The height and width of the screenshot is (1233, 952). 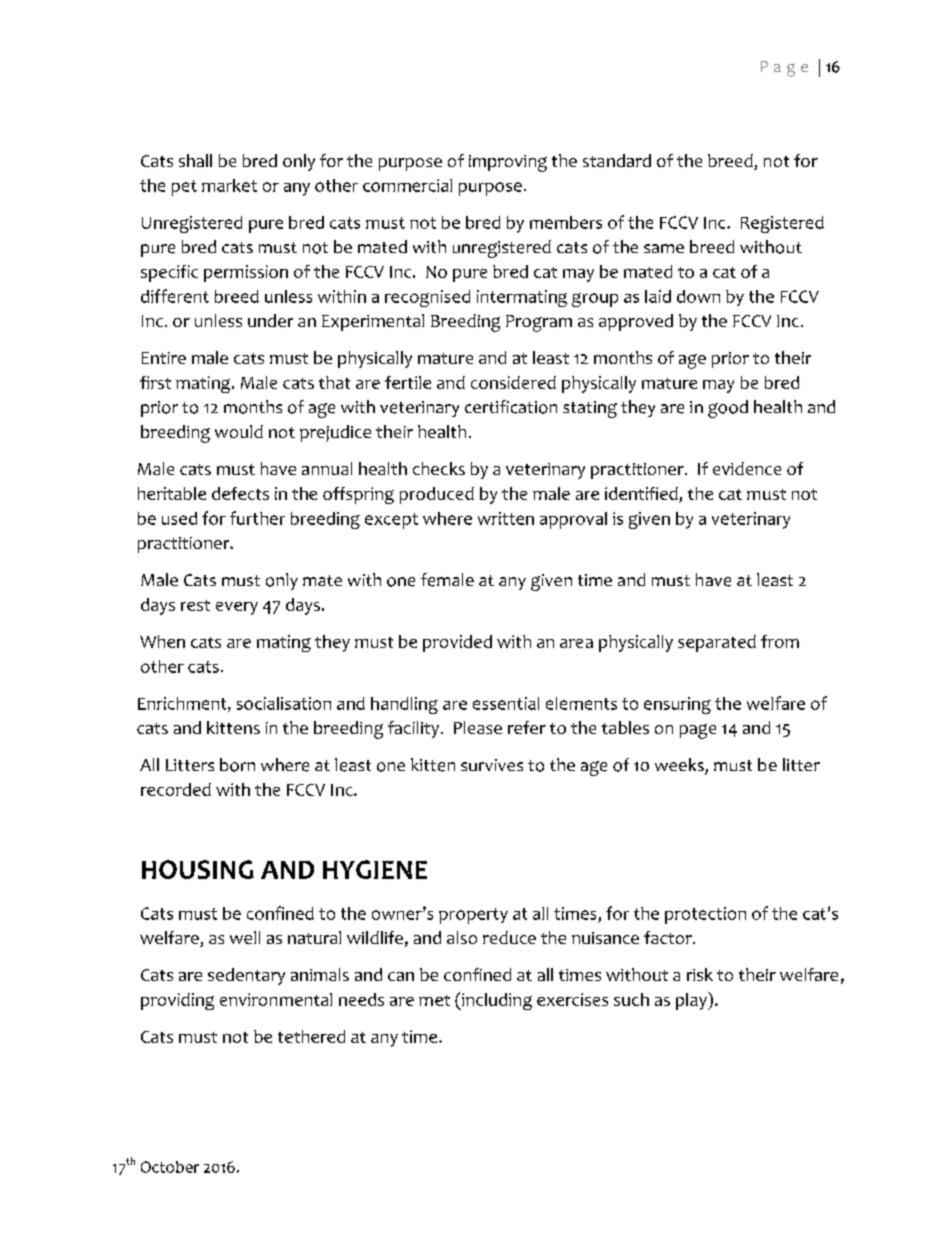 I want to click on evidence, so click(x=747, y=468).
